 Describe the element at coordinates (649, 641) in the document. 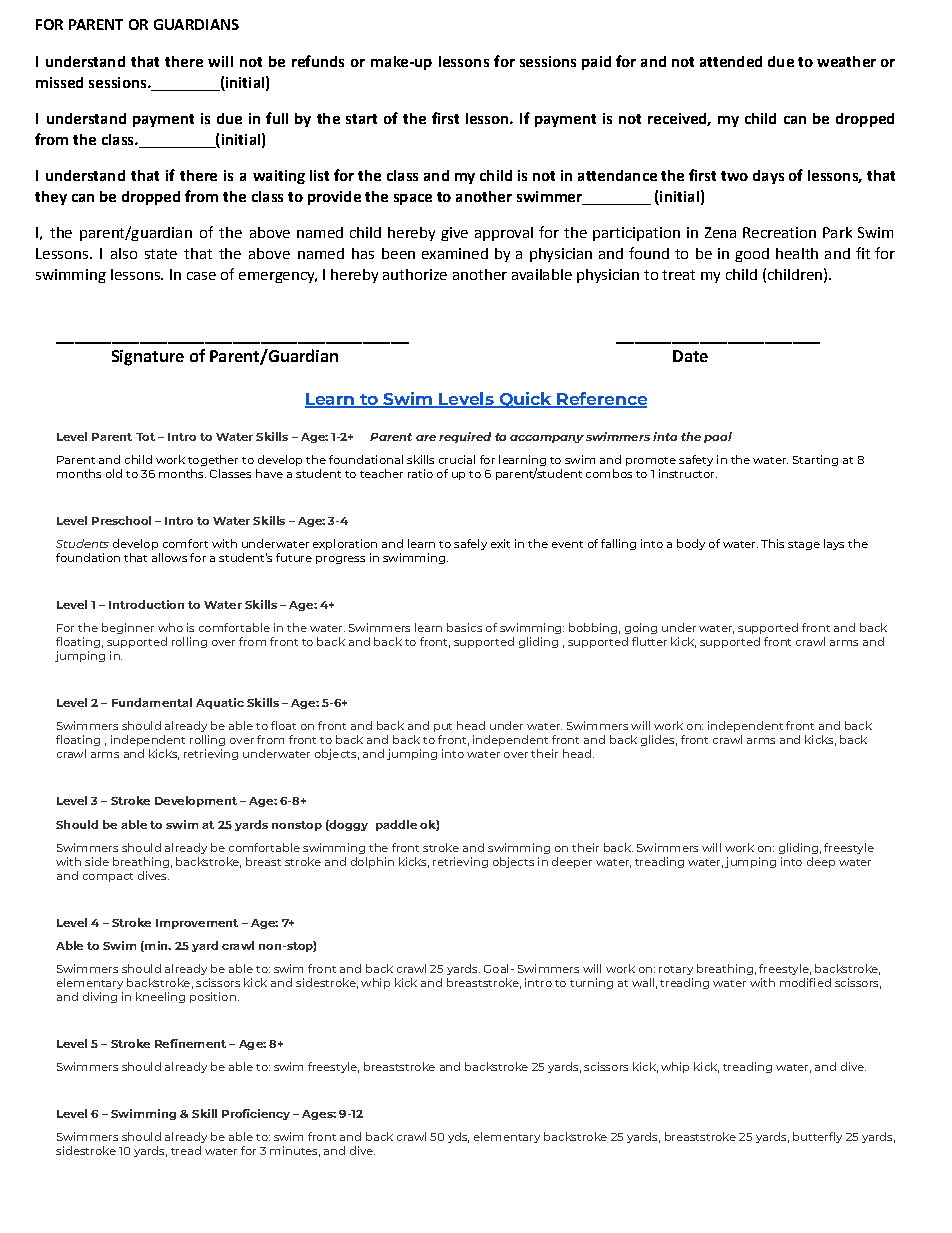

I see `flutter` at that location.
